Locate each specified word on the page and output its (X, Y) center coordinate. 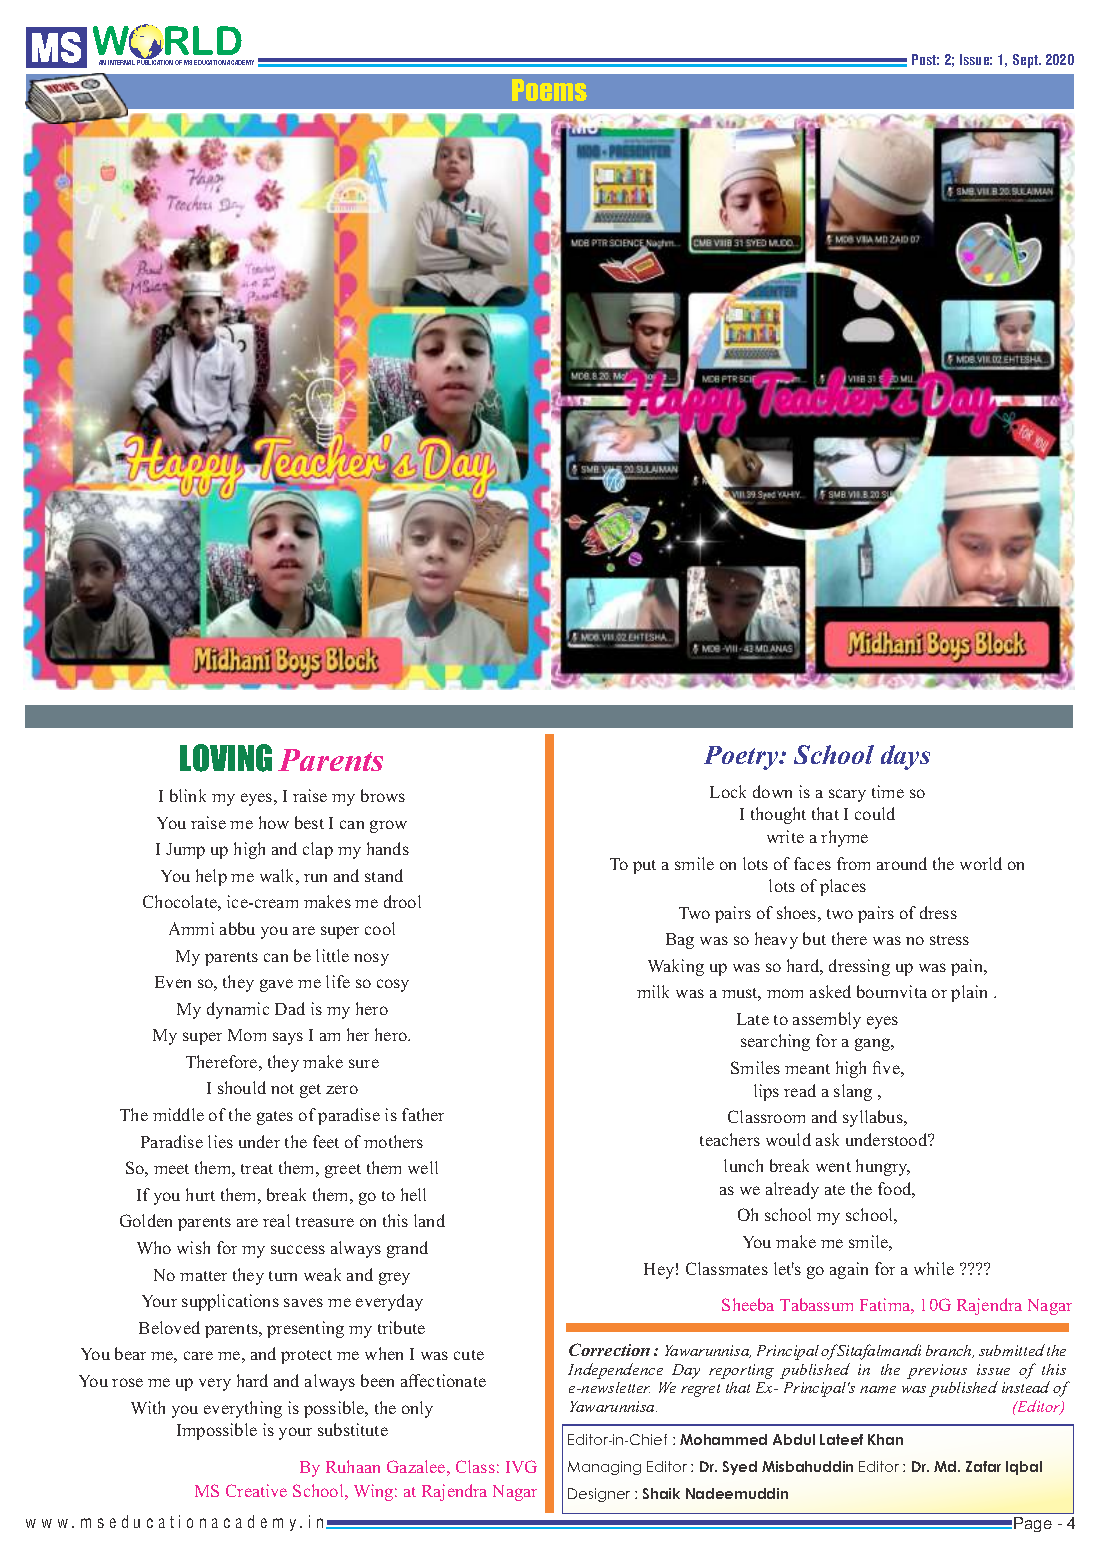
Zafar (983, 1466)
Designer (599, 1495)
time (888, 791)
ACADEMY (240, 62)
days (905, 757)
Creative (256, 1490)
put (644, 867)
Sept (1026, 61)
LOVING (226, 758)
